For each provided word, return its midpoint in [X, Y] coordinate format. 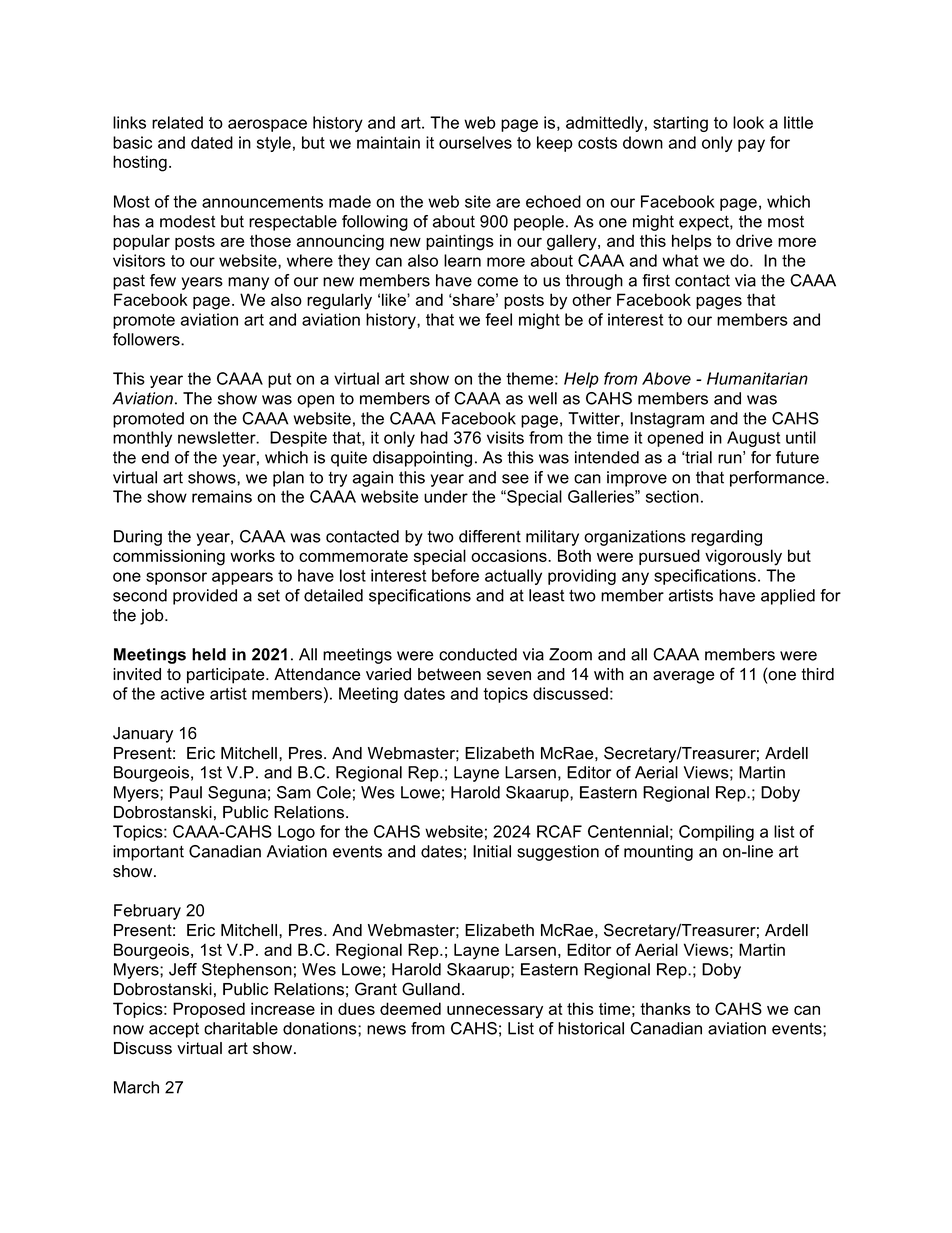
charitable [241, 1028]
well [542, 398]
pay [751, 145]
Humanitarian [757, 378]
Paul [186, 792]
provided [205, 597]
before [455, 575]
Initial [492, 851]
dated [212, 142]
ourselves [475, 142]
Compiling [716, 833]
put [279, 380]
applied [788, 597]
